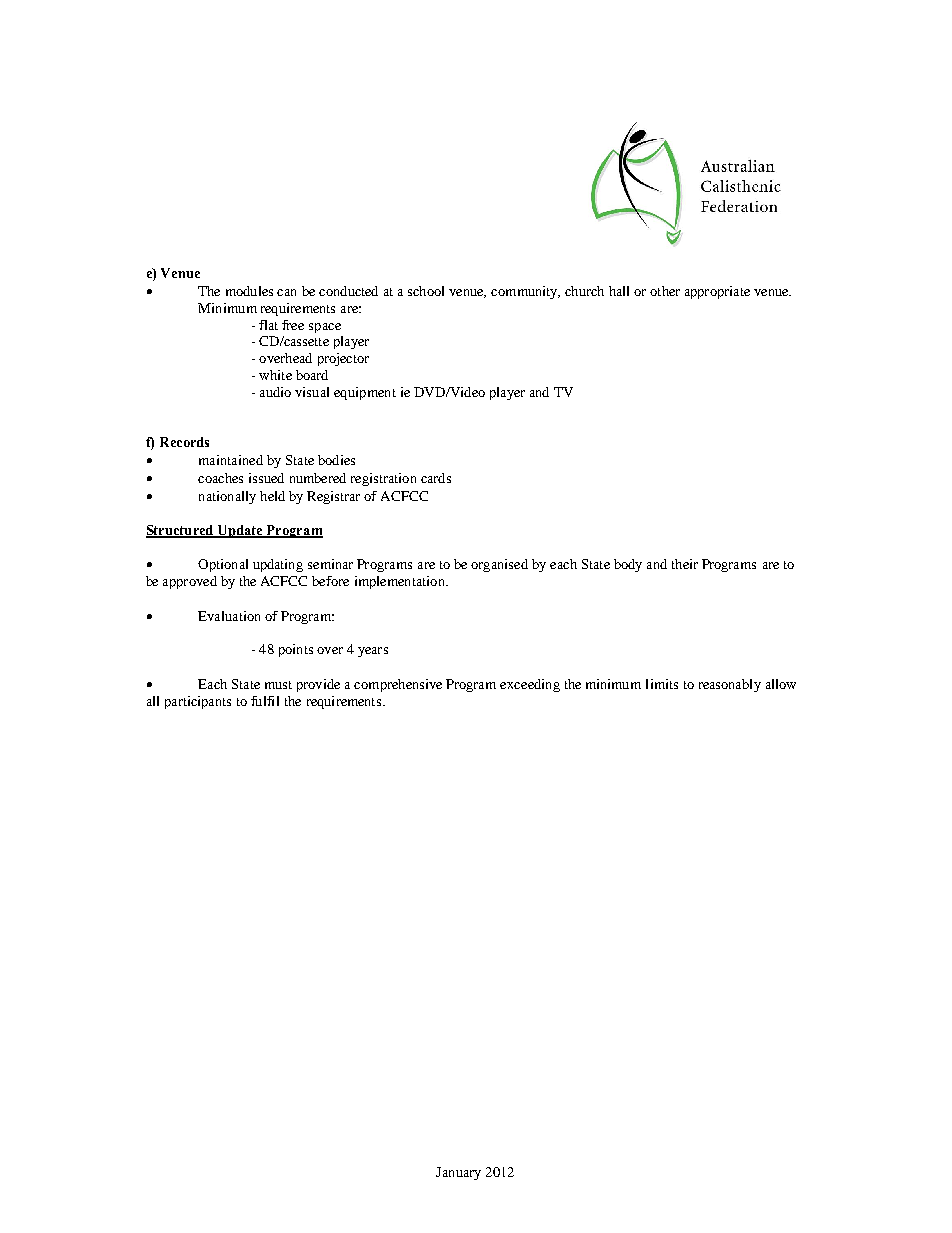  Describe the element at coordinates (717, 292) in the document. I see `appropriate` at that location.
